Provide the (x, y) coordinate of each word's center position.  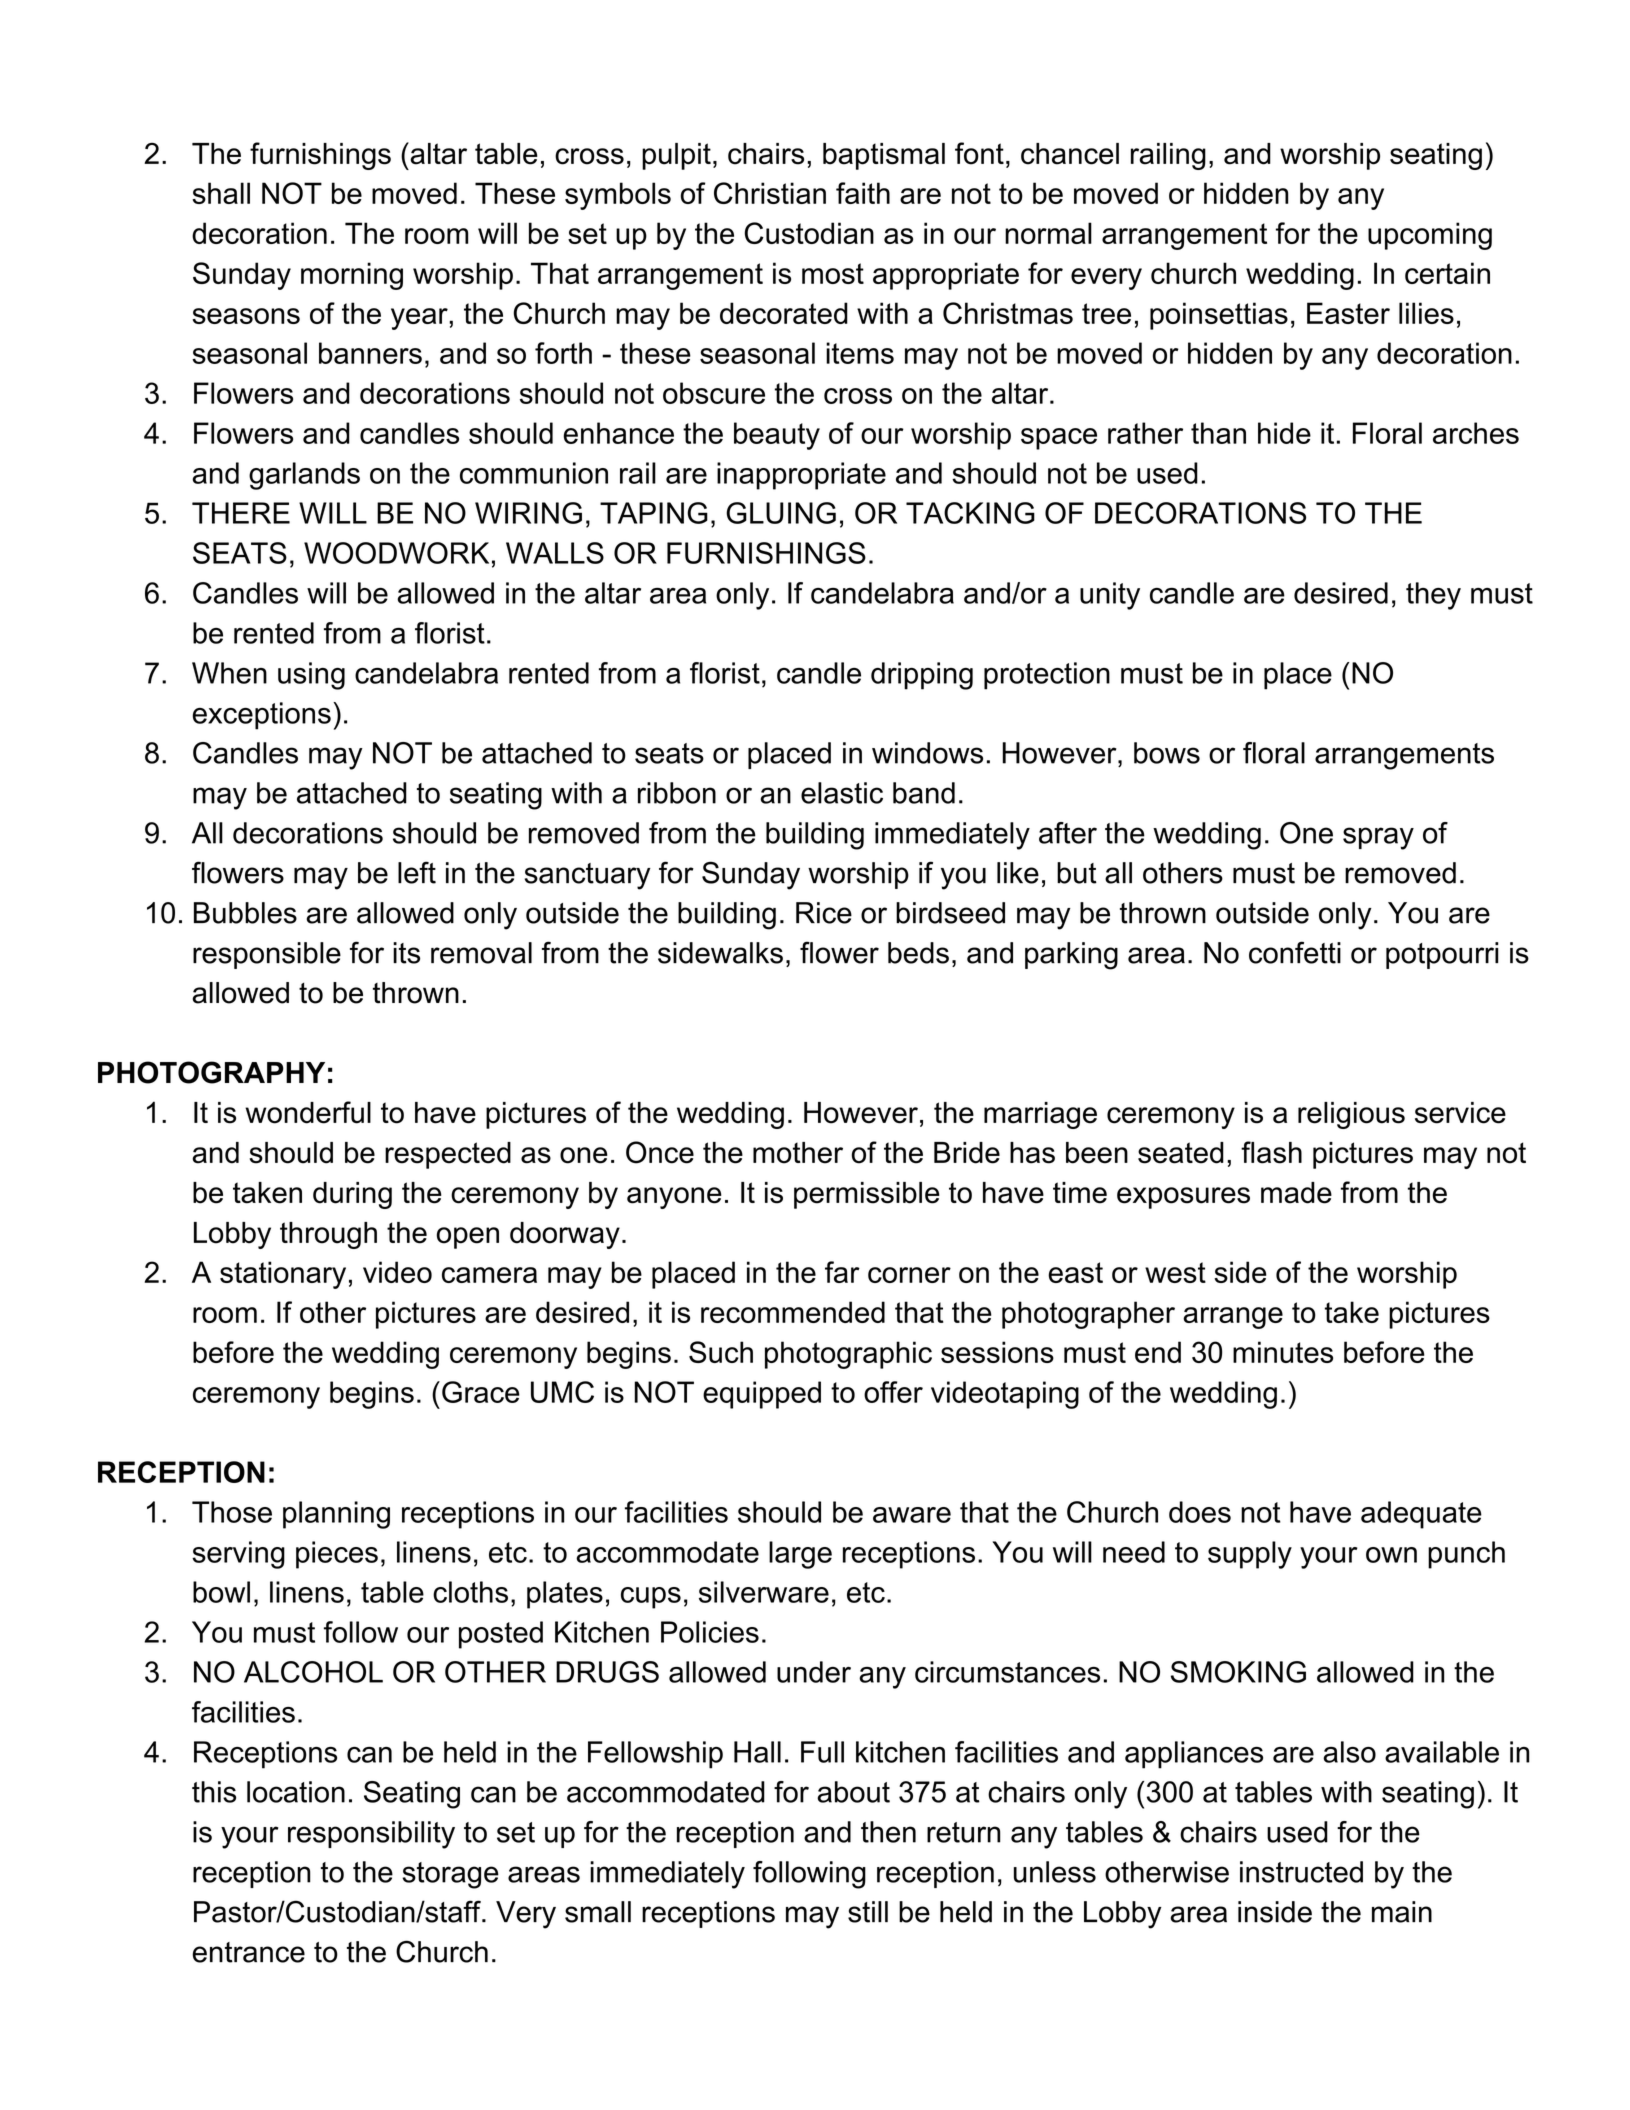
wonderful (308, 1112)
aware (912, 1515)
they (1433, 596)
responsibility (371, 1835)
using (311, 676)
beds (918, 953)
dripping (922, 676)
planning (336, 1515)
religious (1351, 1115)
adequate (1421, 1515)
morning (352, 276)
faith (863, 193)
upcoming (1430, 236)
